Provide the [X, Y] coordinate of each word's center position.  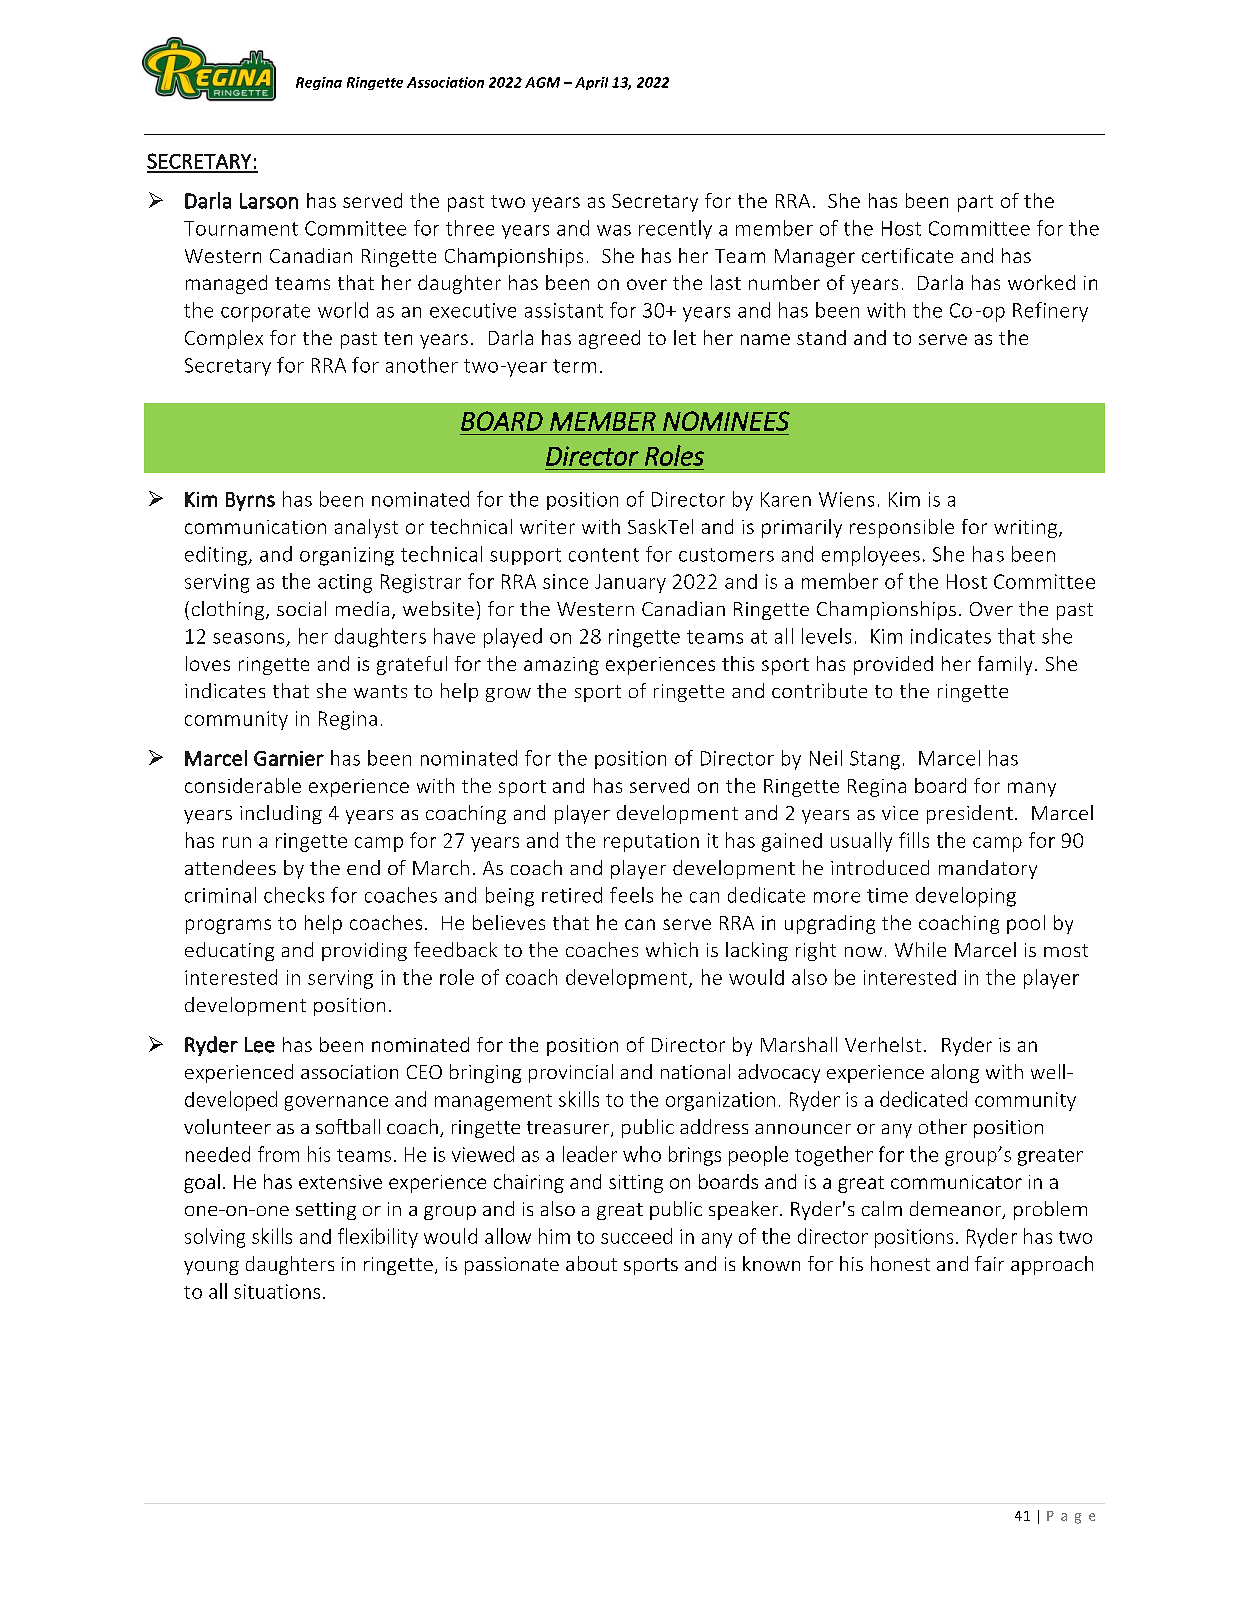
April [591, 83]
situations [277, 1291]
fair [989, 1263]
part [975, 203]
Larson [269, 201]
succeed [636, 1236]
